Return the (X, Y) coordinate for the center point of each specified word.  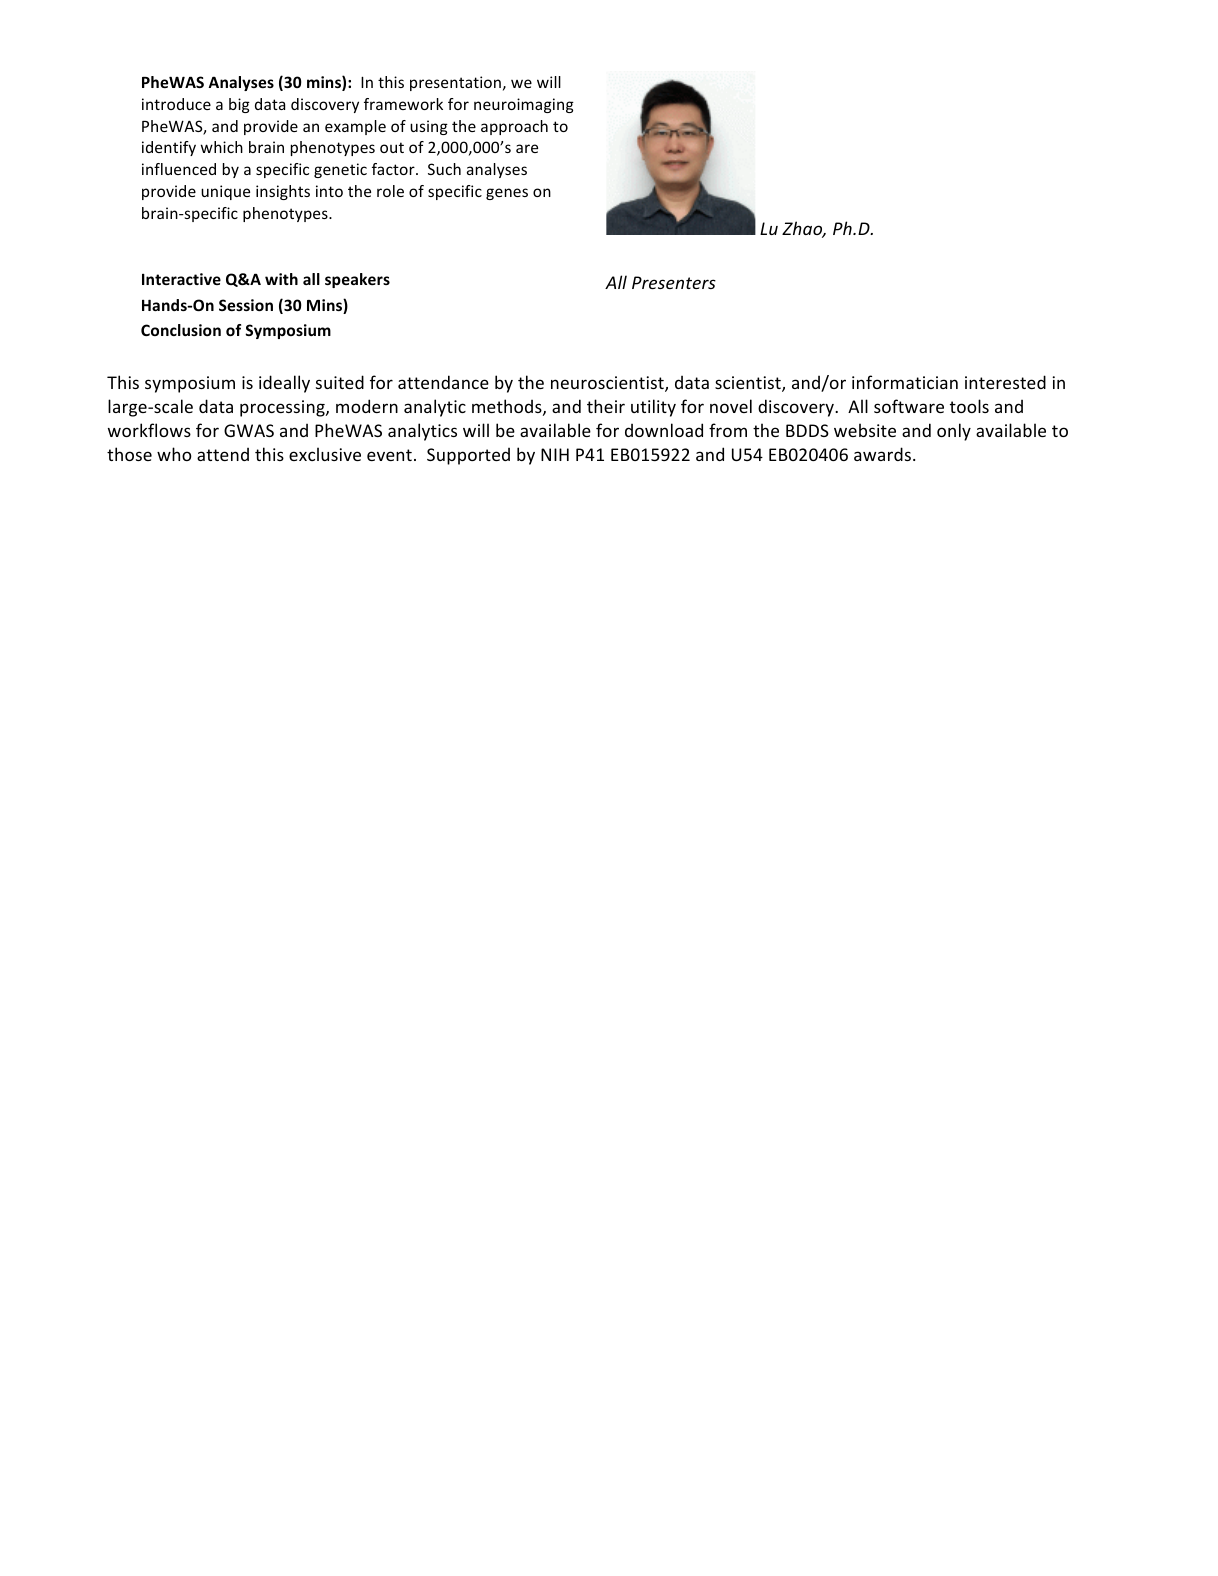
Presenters (674, 282)
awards (882, 454)
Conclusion (181, 330)
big (239, 105)
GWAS (249, 430)
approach (514, 127)
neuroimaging (524, 105)
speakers (357, 280)
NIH (555, 454)
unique (225, 192)
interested (1005, 382)
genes (507, 194)
